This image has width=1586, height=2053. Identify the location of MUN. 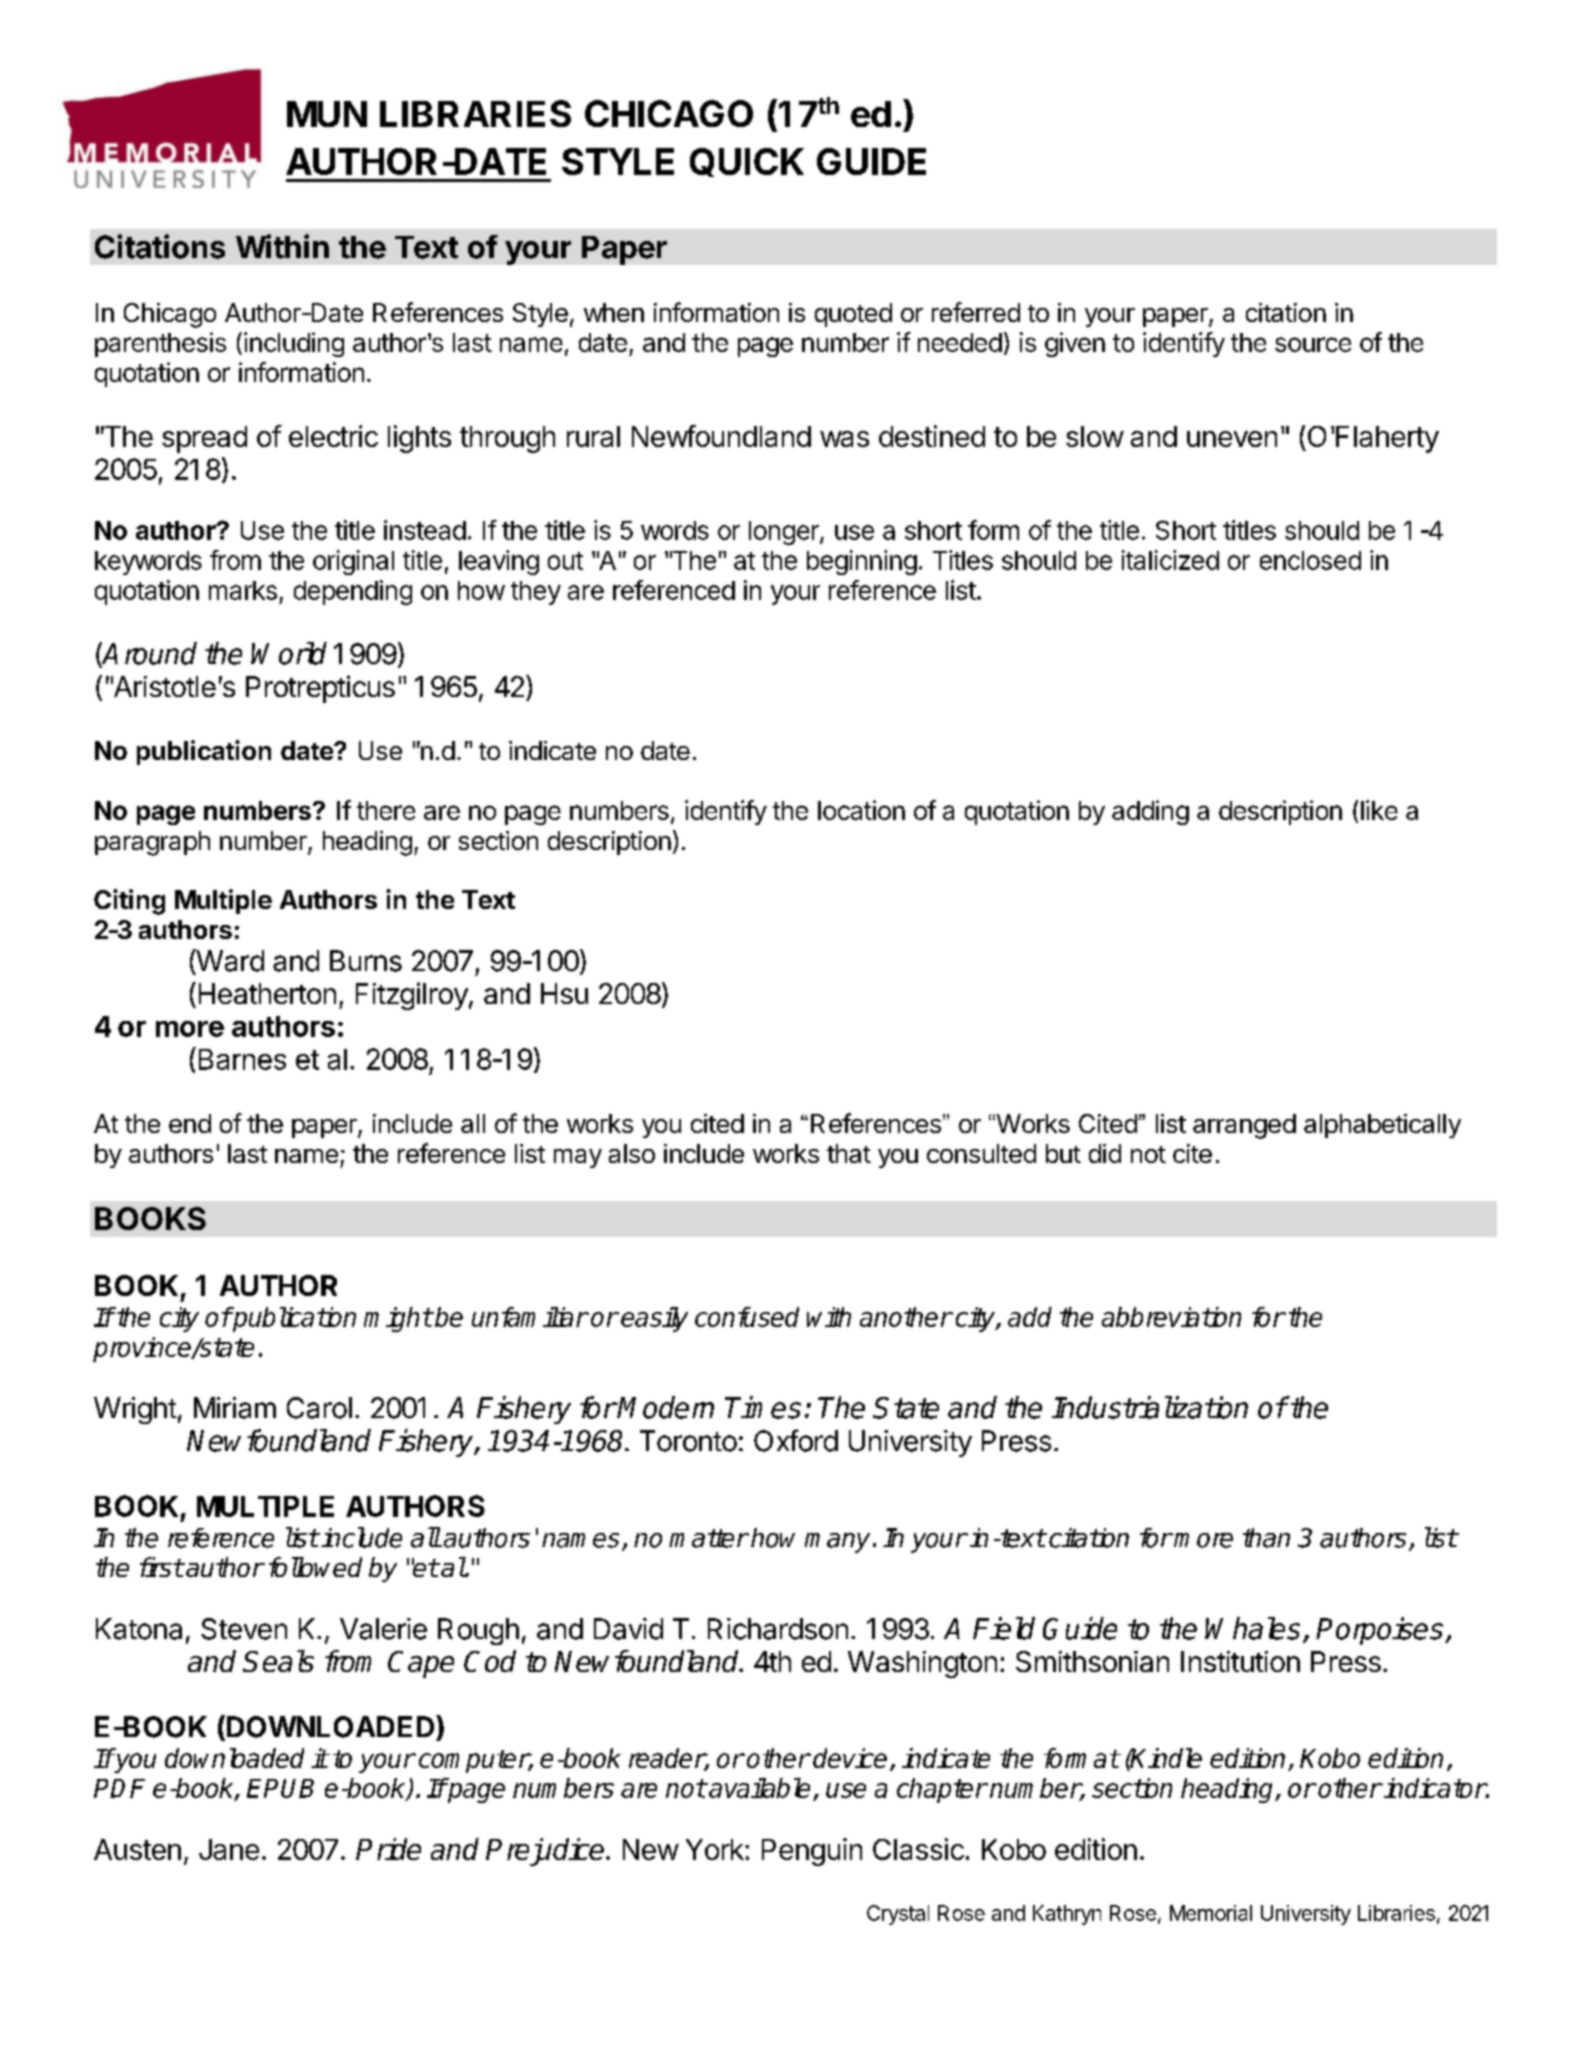
(327, 114).
